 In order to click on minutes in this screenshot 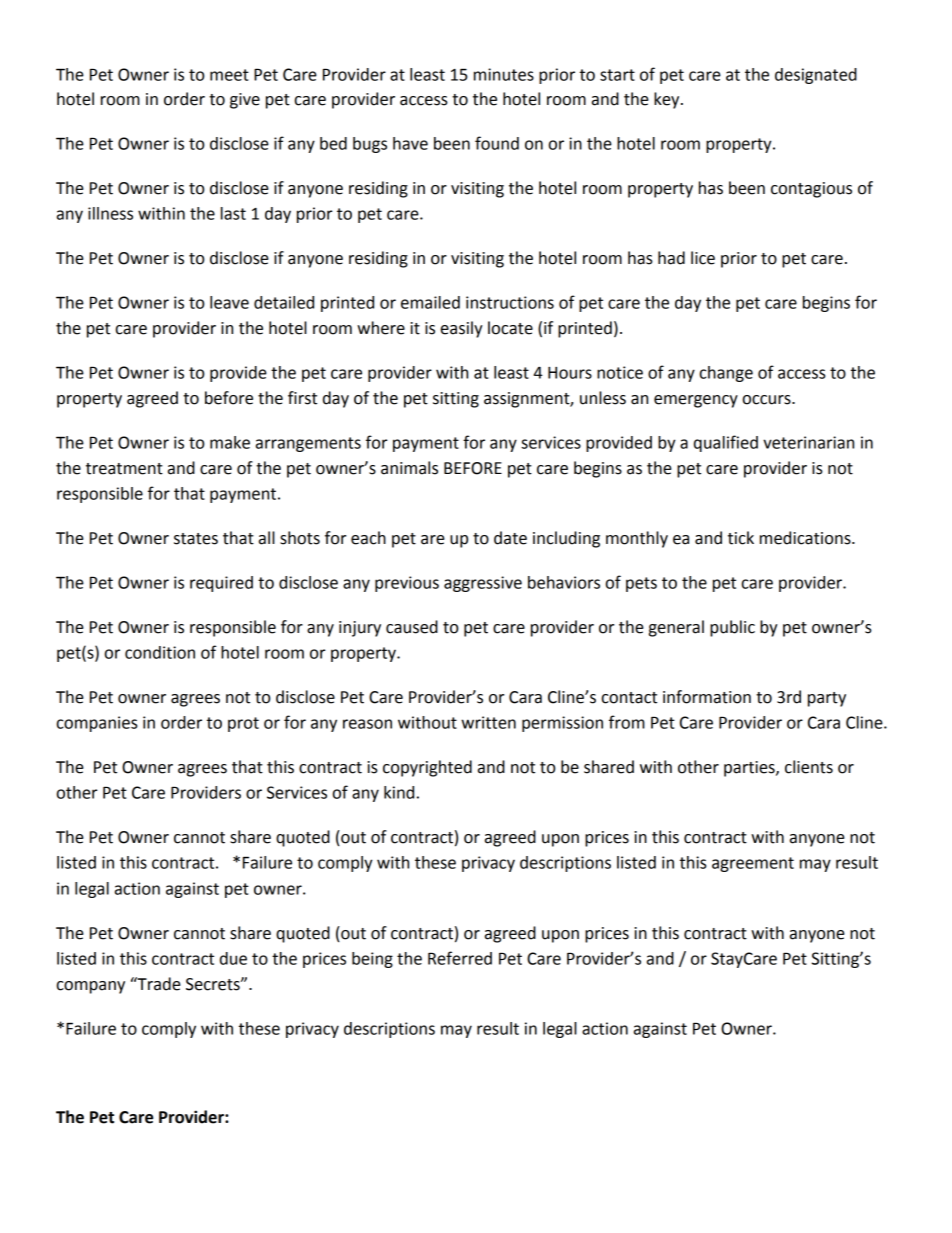, I will do `click(504, 74)`.
